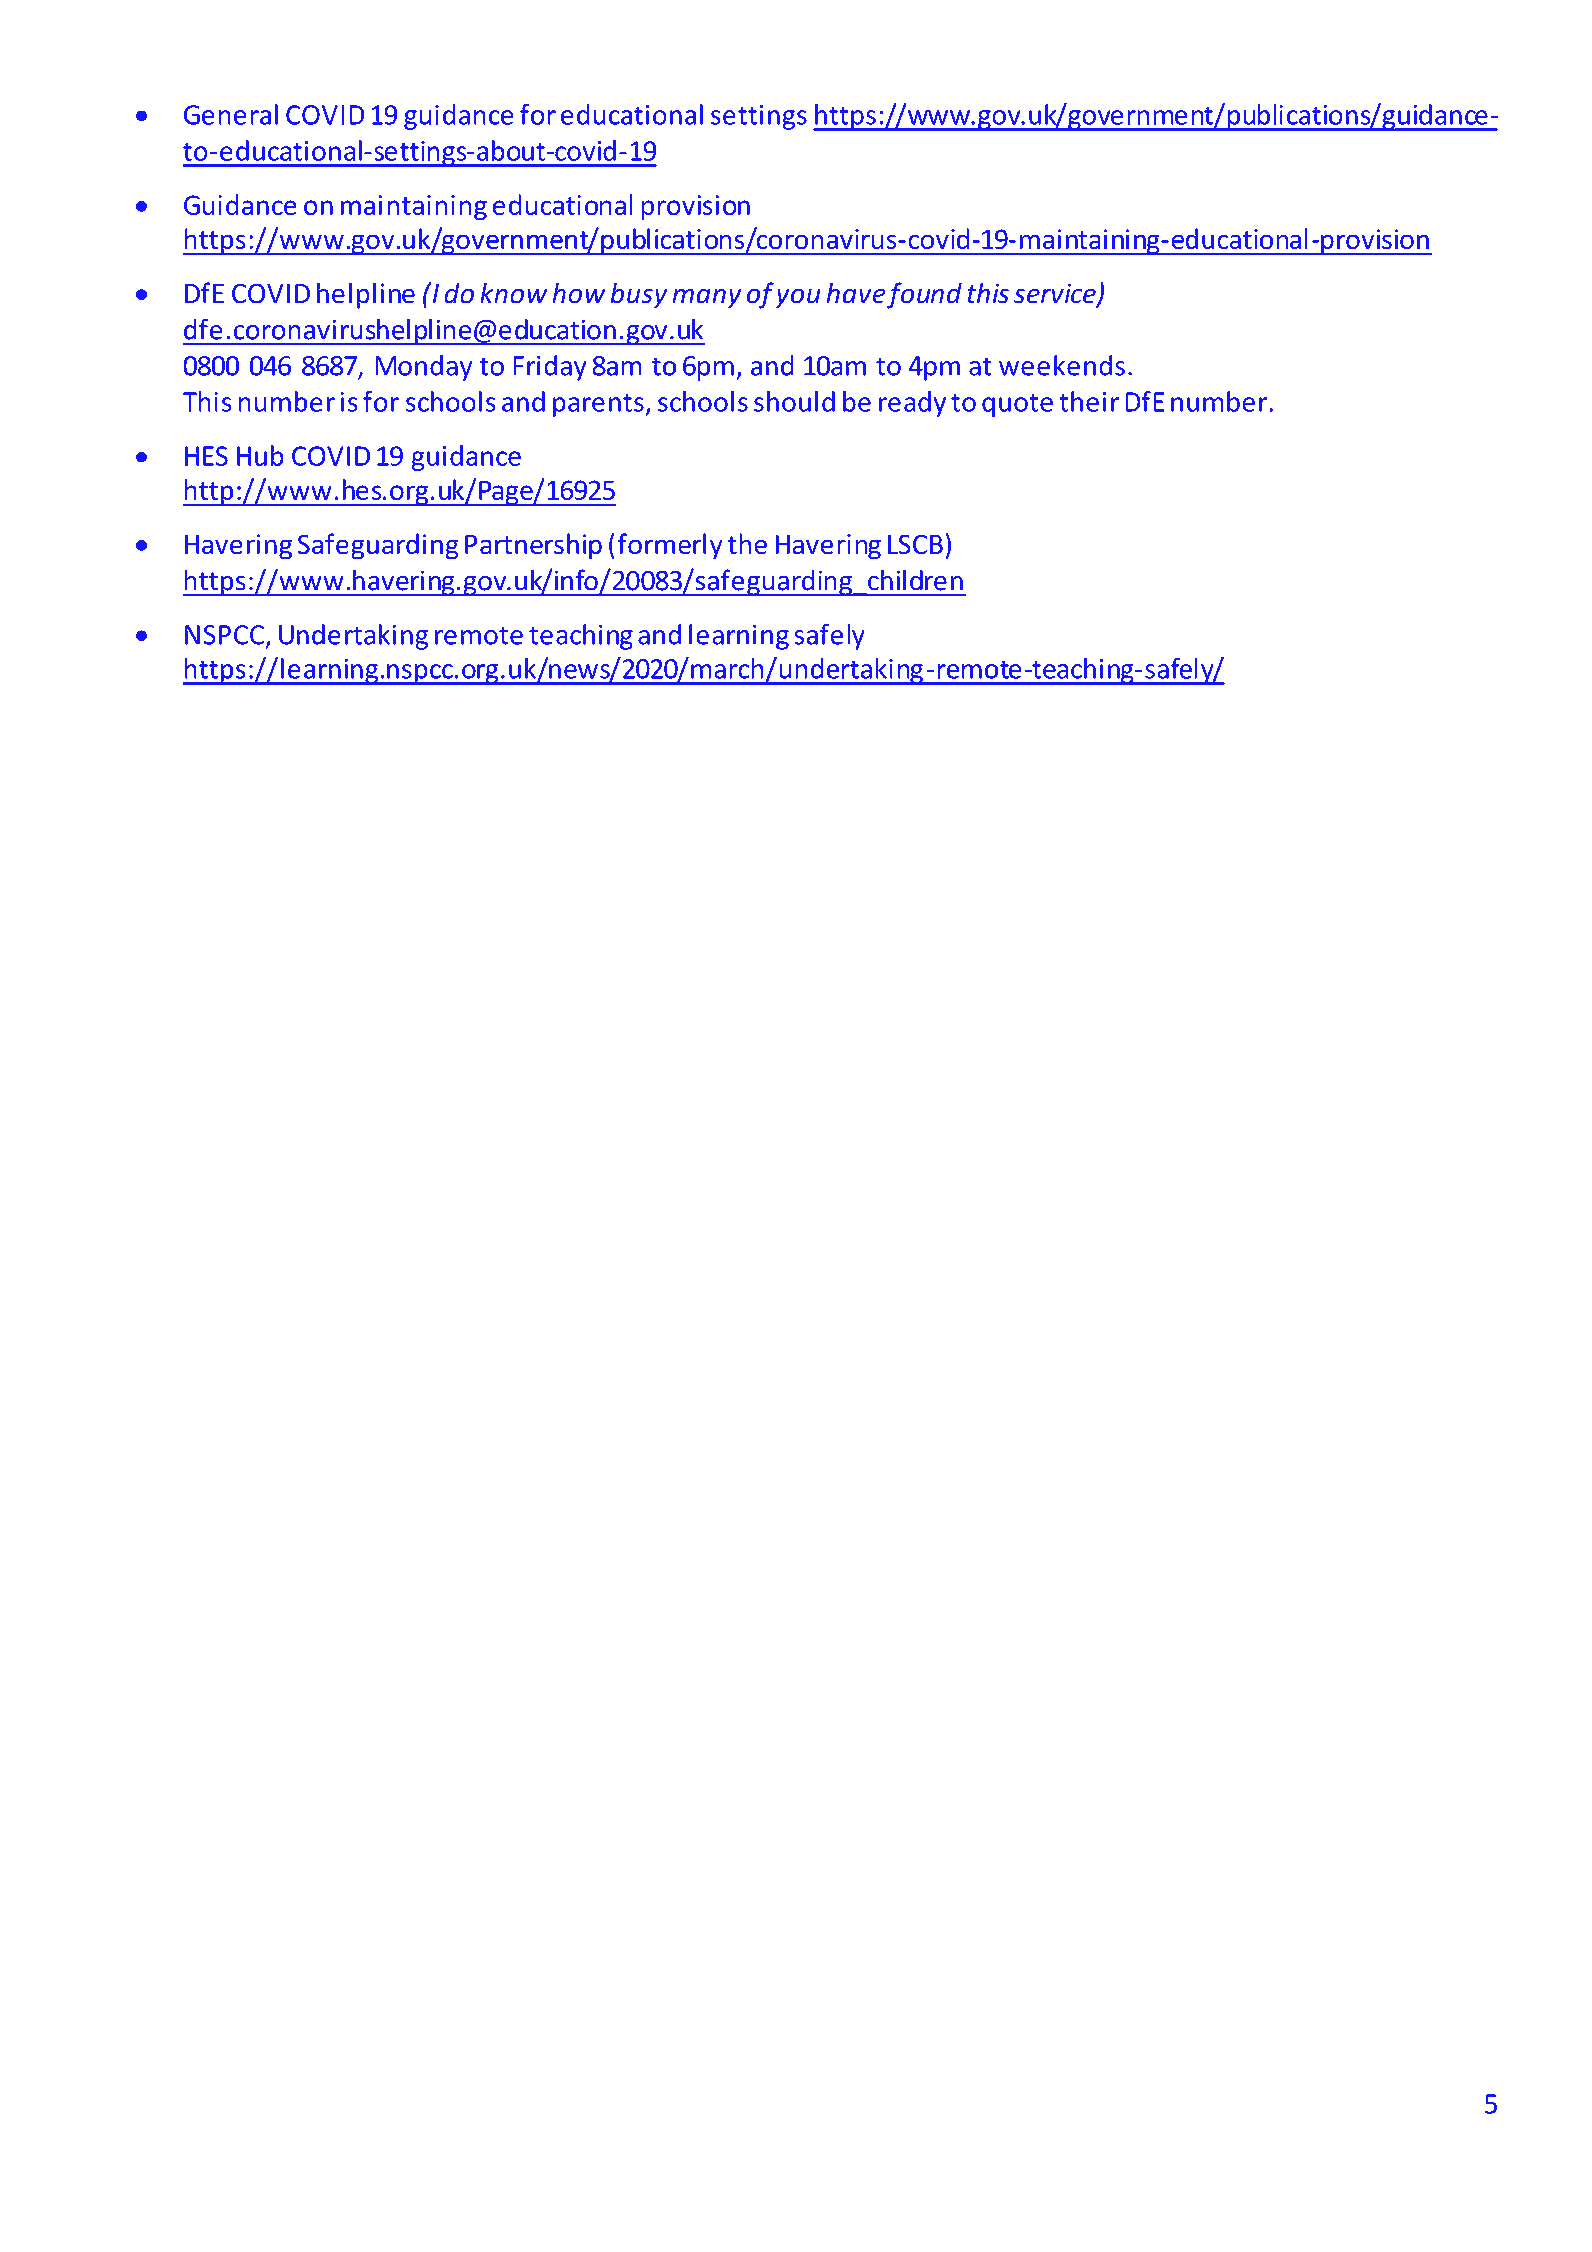  Describe the element at coordinates (514, 293) in the screenshot. I see `know` at that location.
